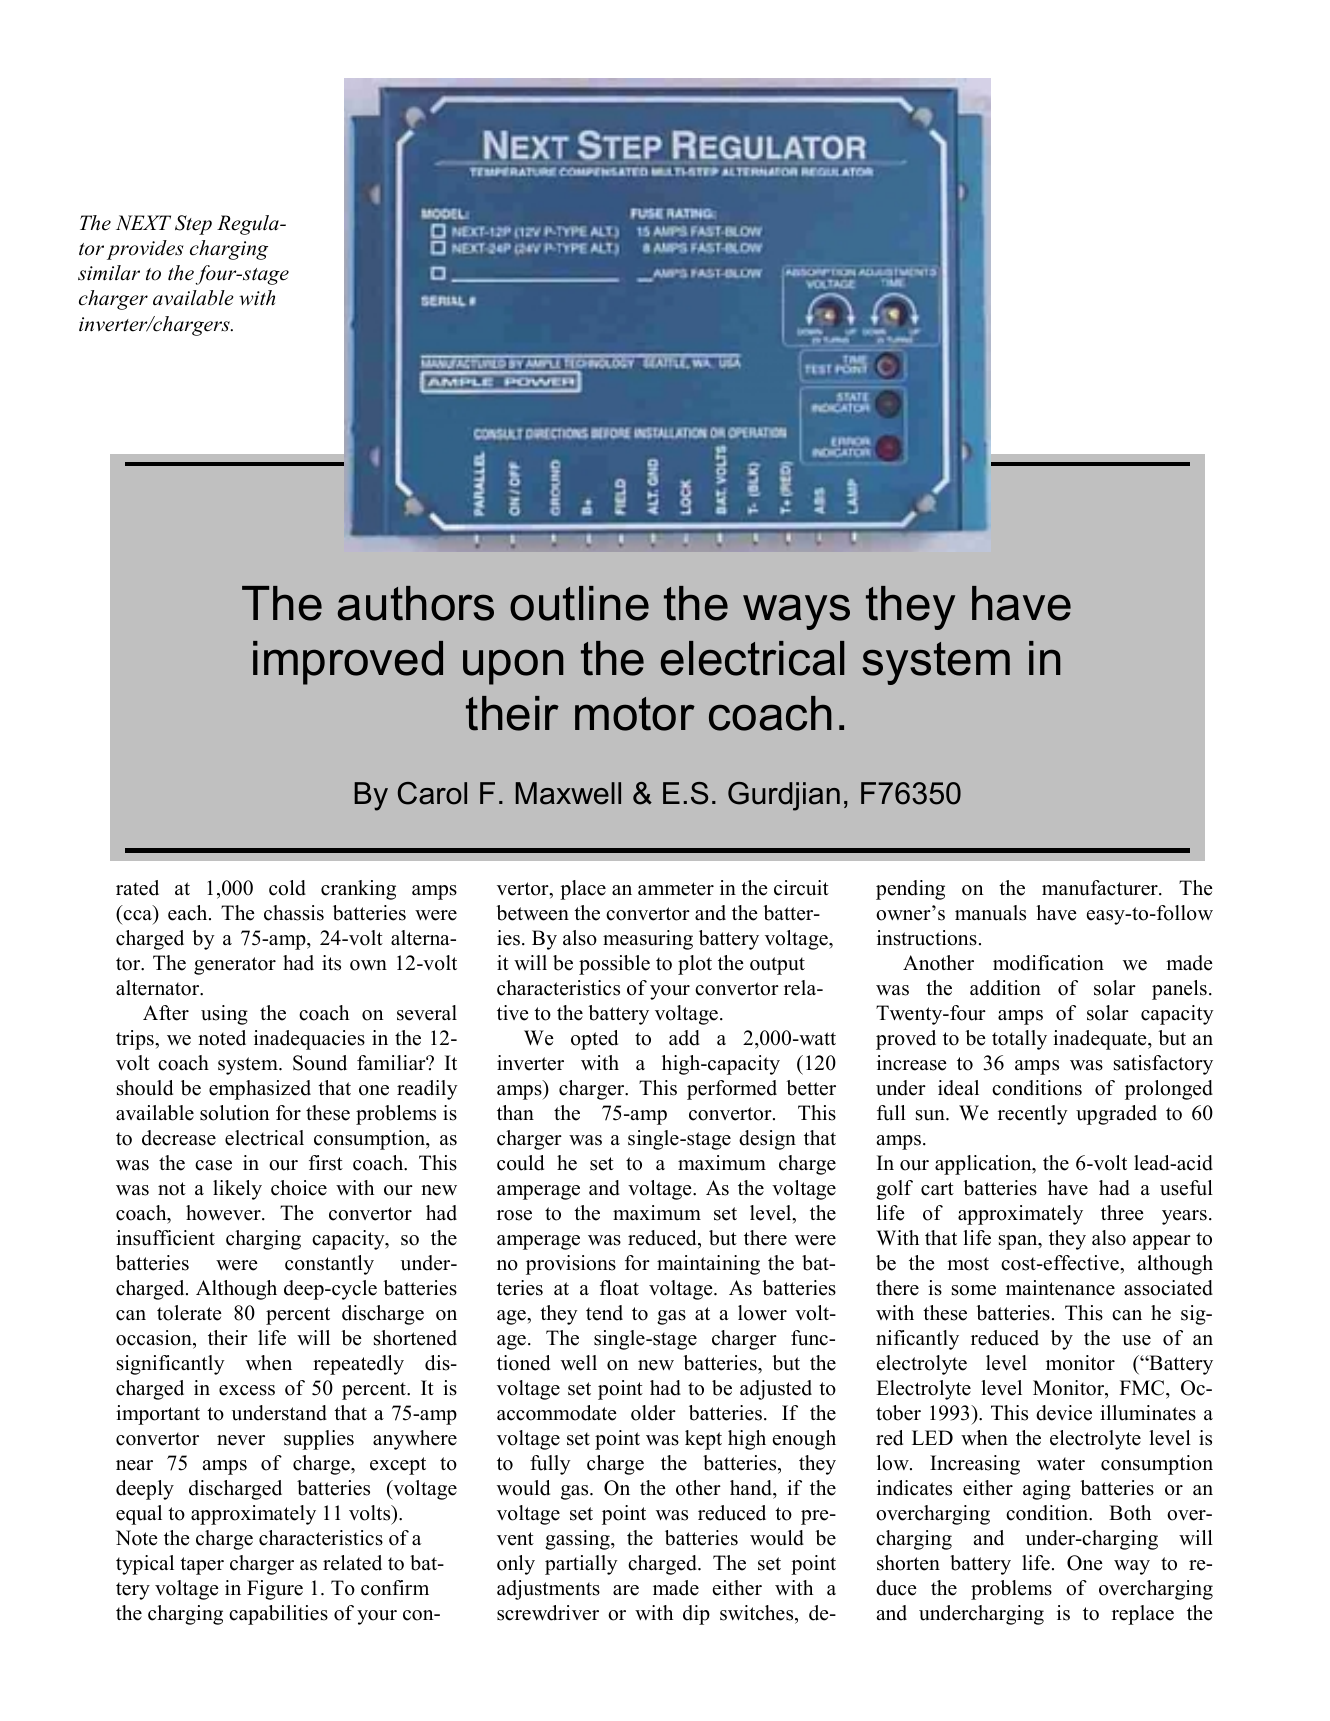 Image resolution: width=1330 pixels, height=1721 pixels. What do you see at coordinates (415, 603) in the screenshot?
I see `authors` at bounding box center [415, 603].
